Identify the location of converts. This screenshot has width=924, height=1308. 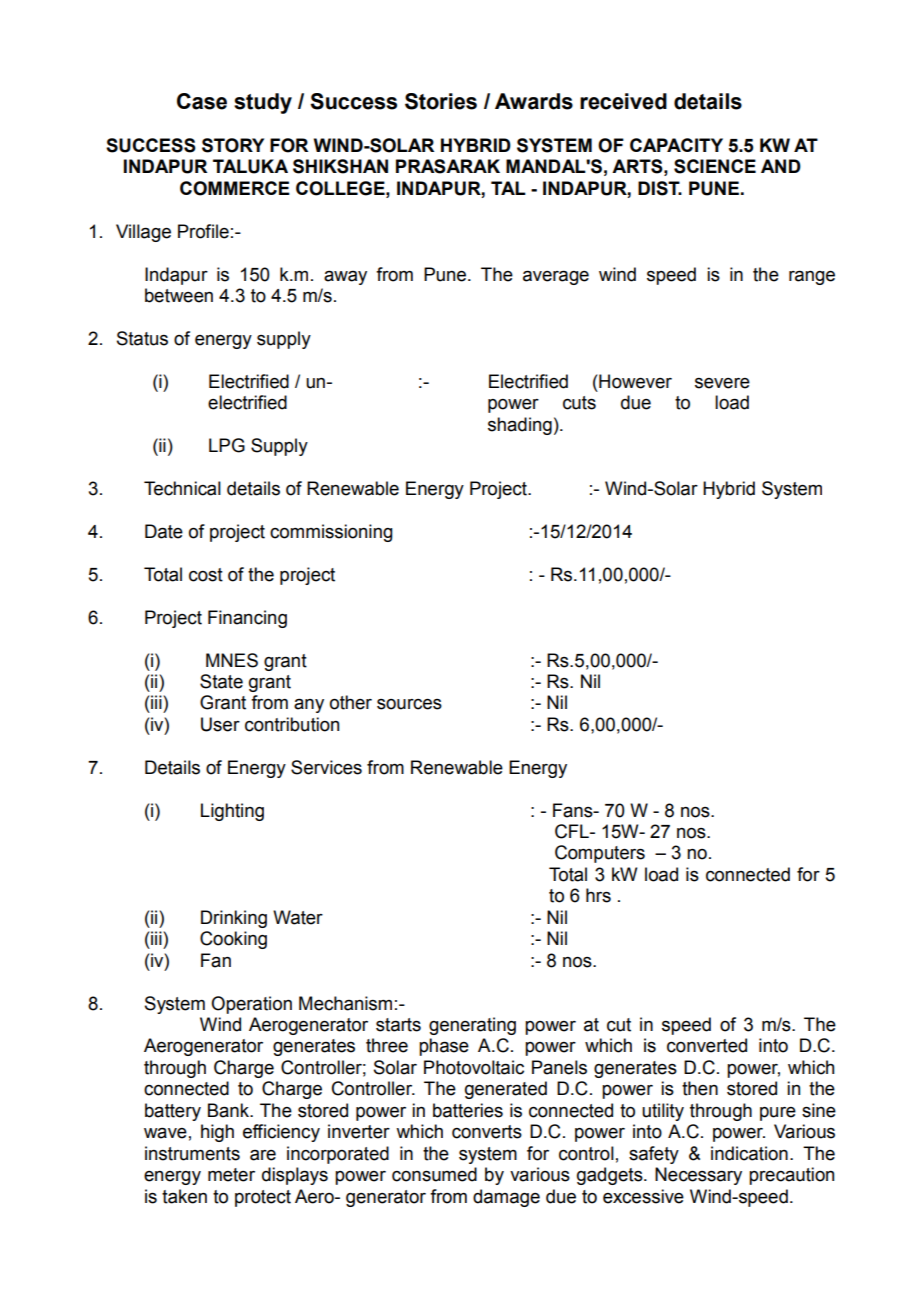
(487, 1132).
